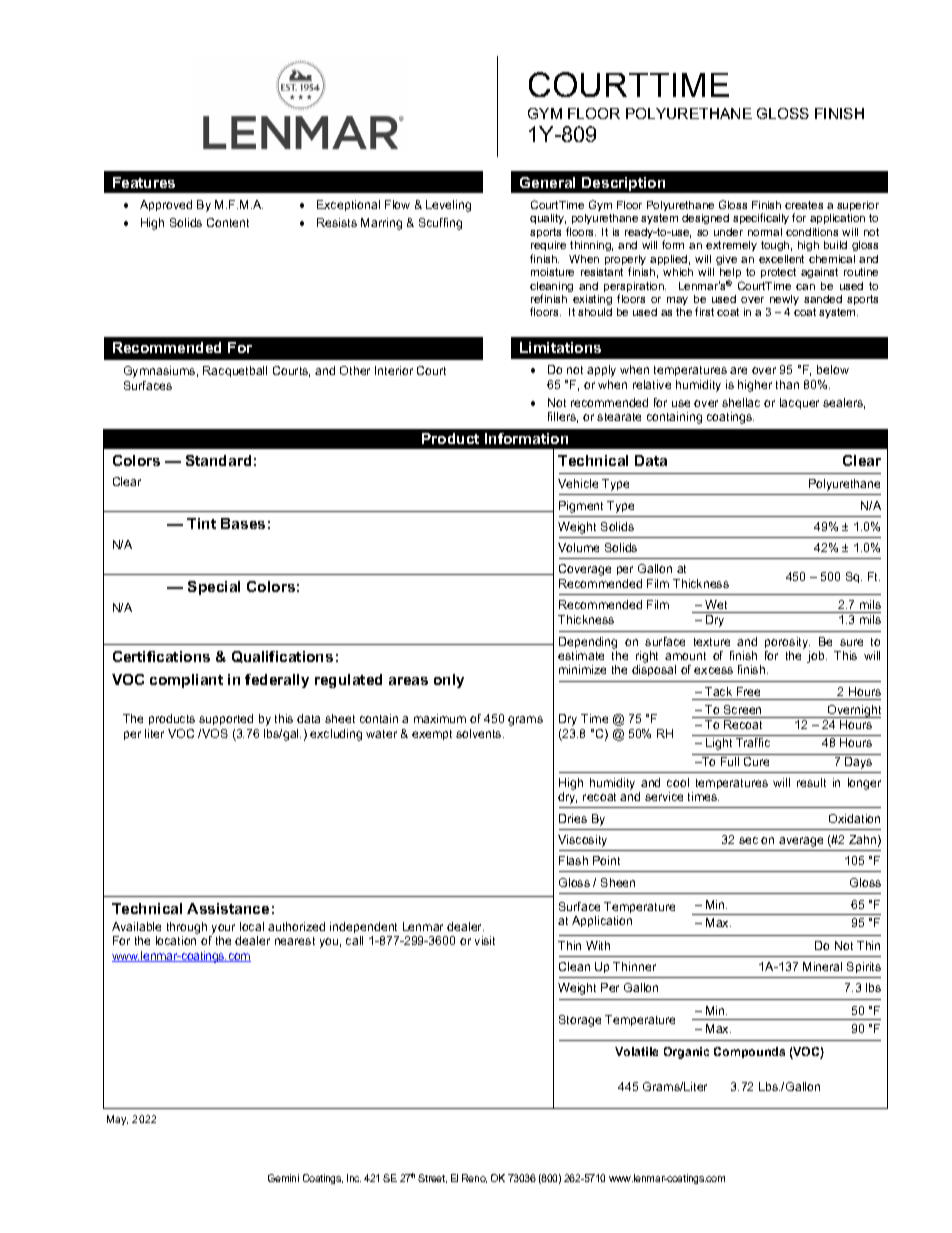 The image size is (952, 1233). Describe the element at coordinates (243, 523) in the image. I see `Bases` at that location.
